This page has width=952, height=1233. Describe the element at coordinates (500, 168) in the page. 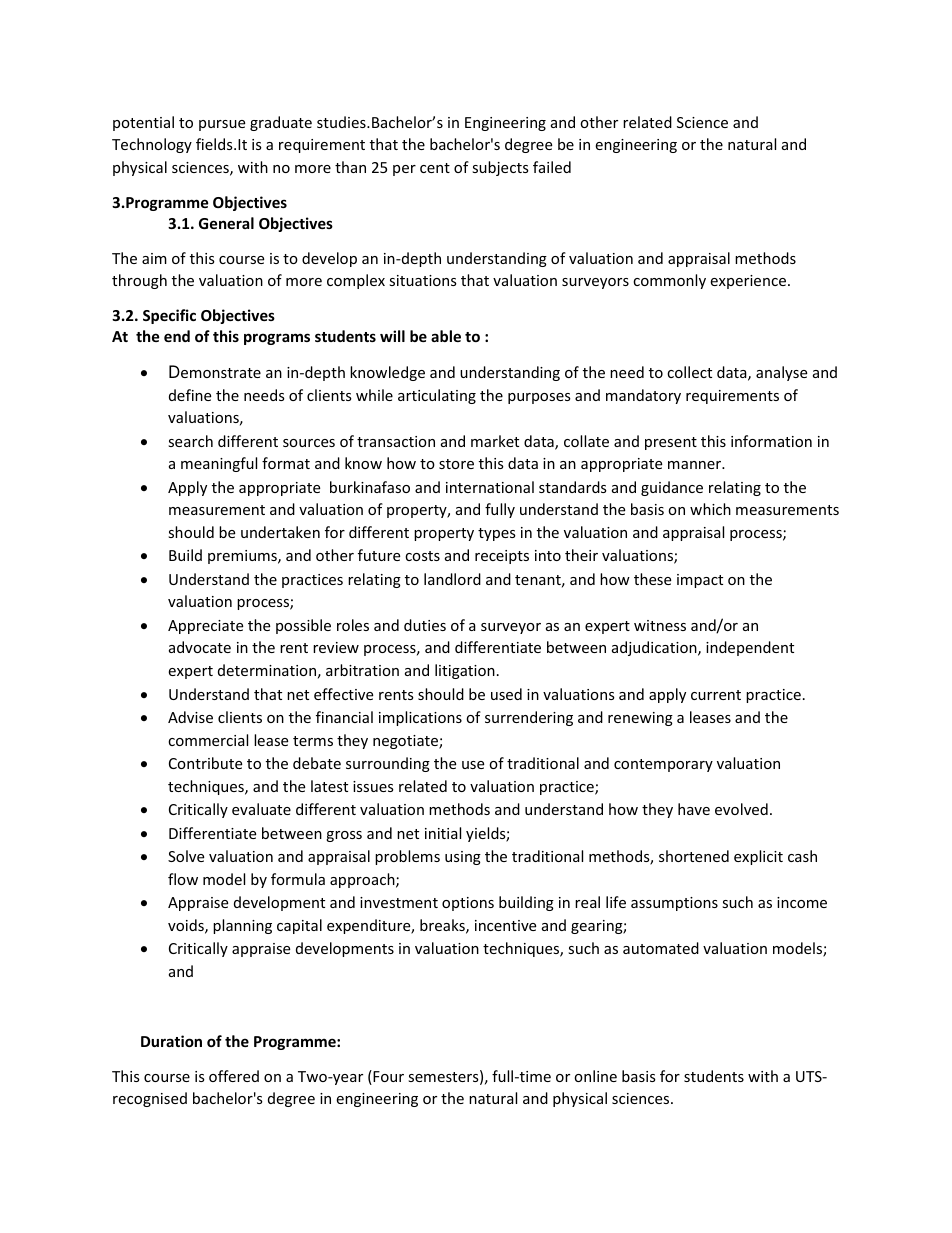

I see `subjects` at that location.
